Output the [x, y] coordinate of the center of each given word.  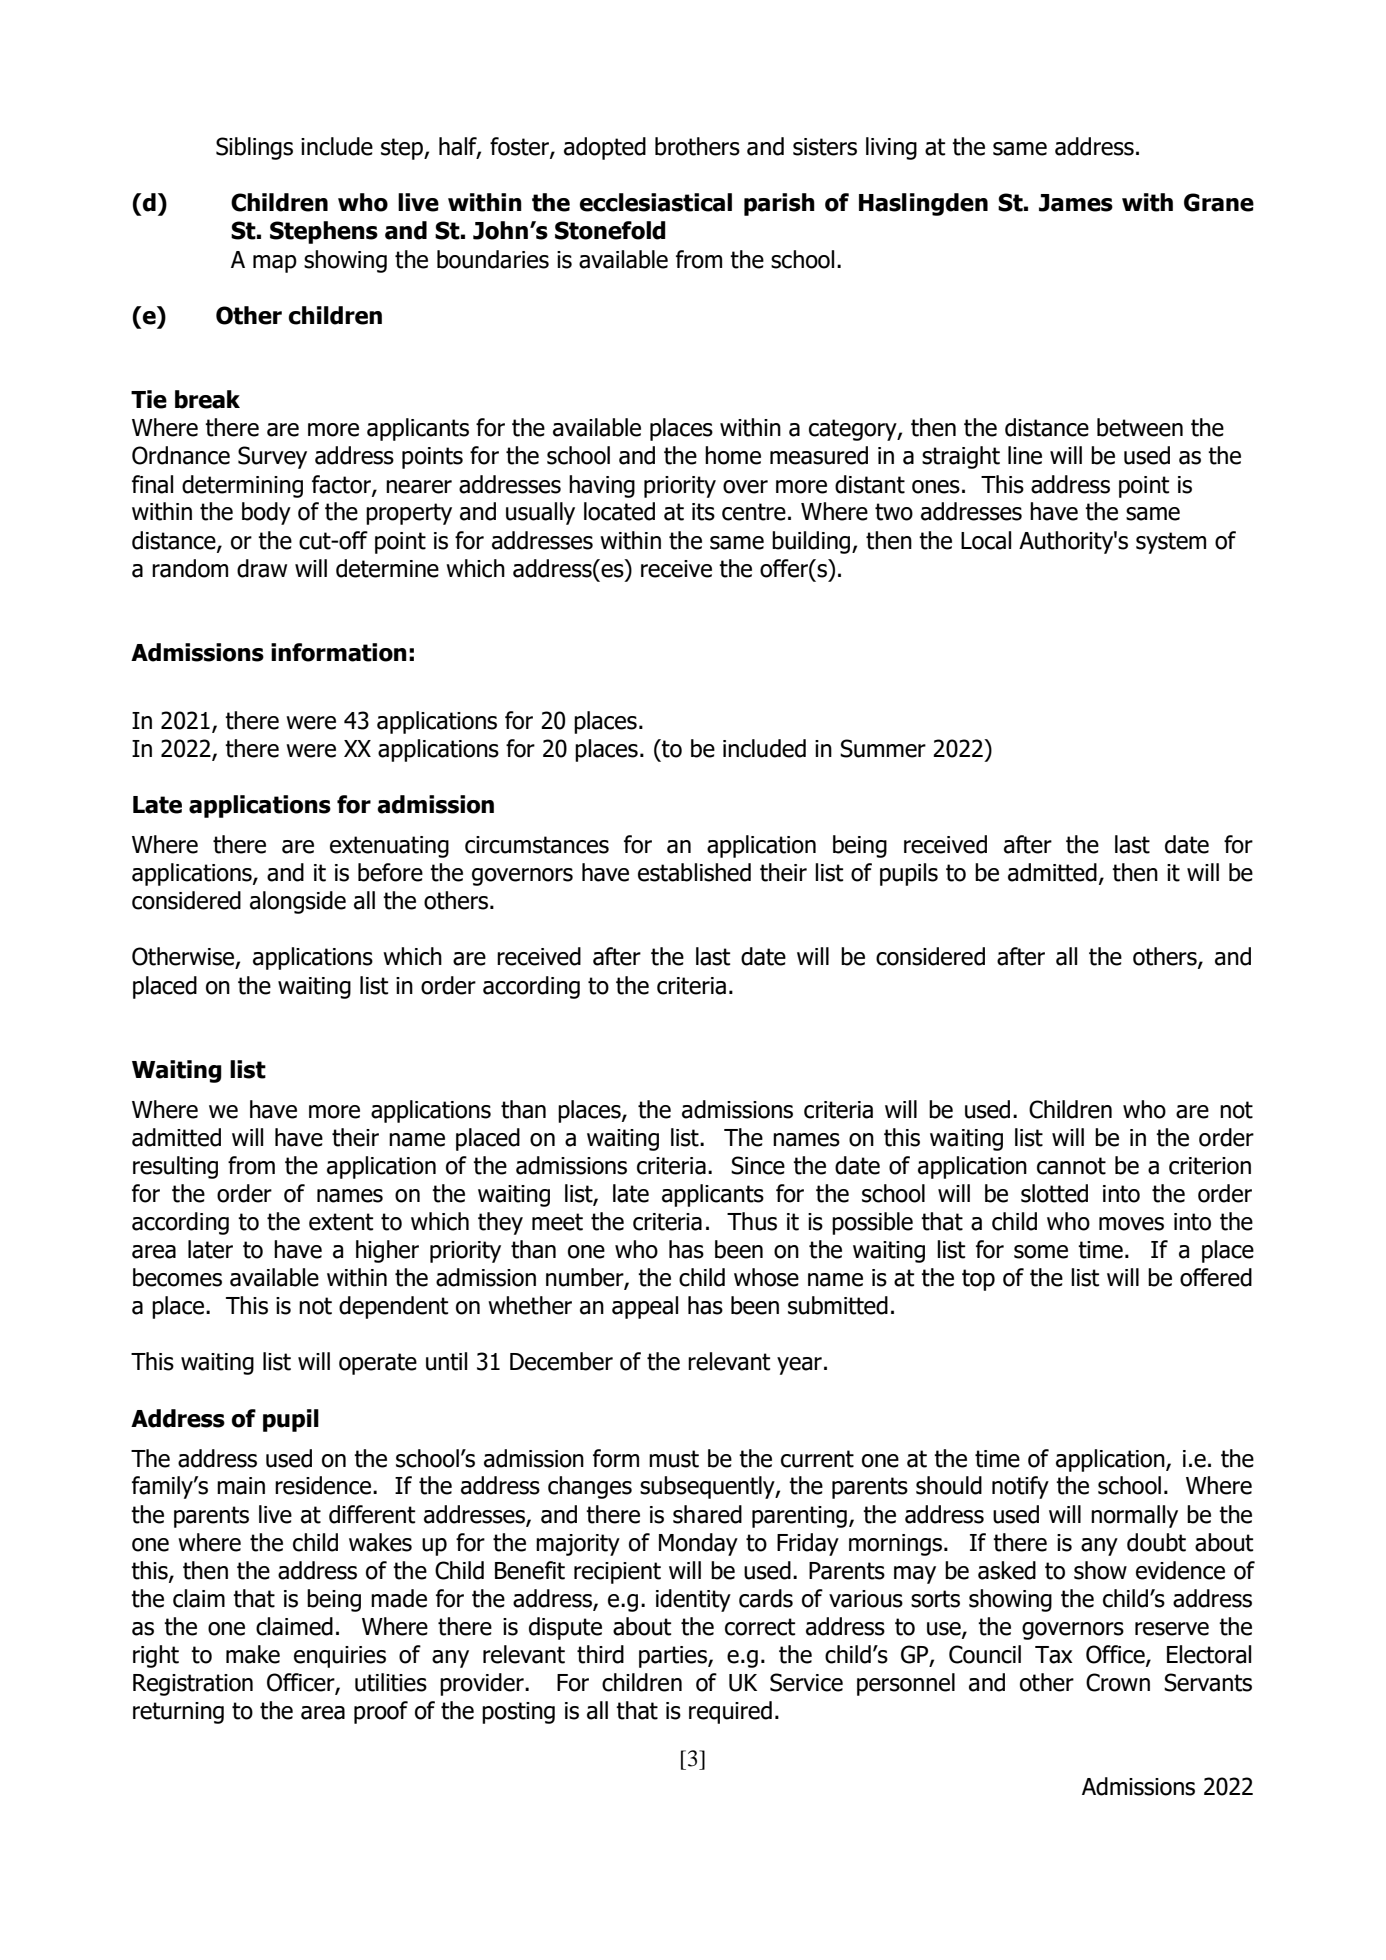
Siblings [254, 148]
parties [674, 1657]
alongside [298, 902]
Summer [883, 748]
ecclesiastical [656, 202]
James [1076, 203]
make [253, 1654]
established [694, 872]
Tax [1054, 1655]
